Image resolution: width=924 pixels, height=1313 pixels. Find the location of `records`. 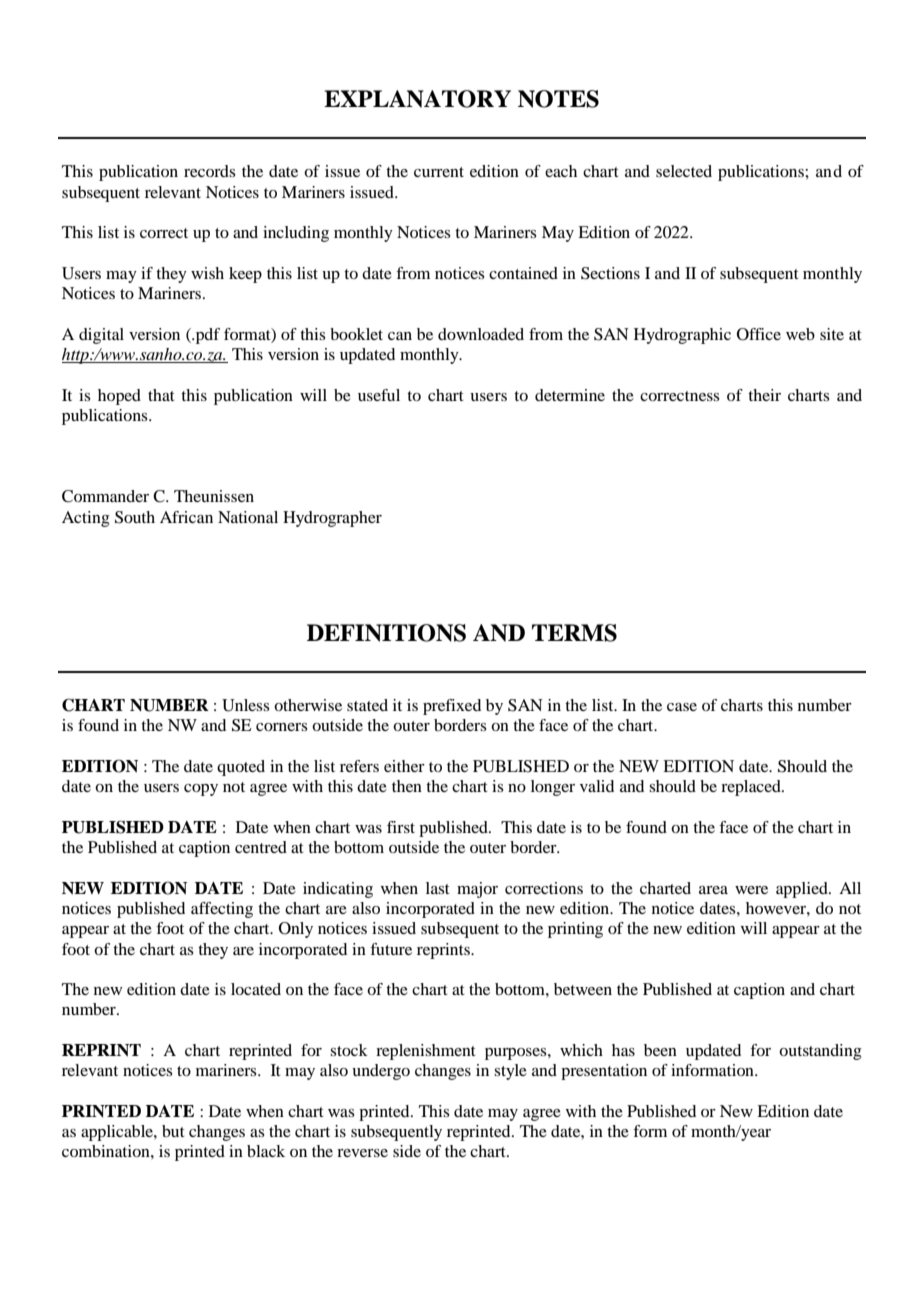

records is located at coordinates (210, 171).
